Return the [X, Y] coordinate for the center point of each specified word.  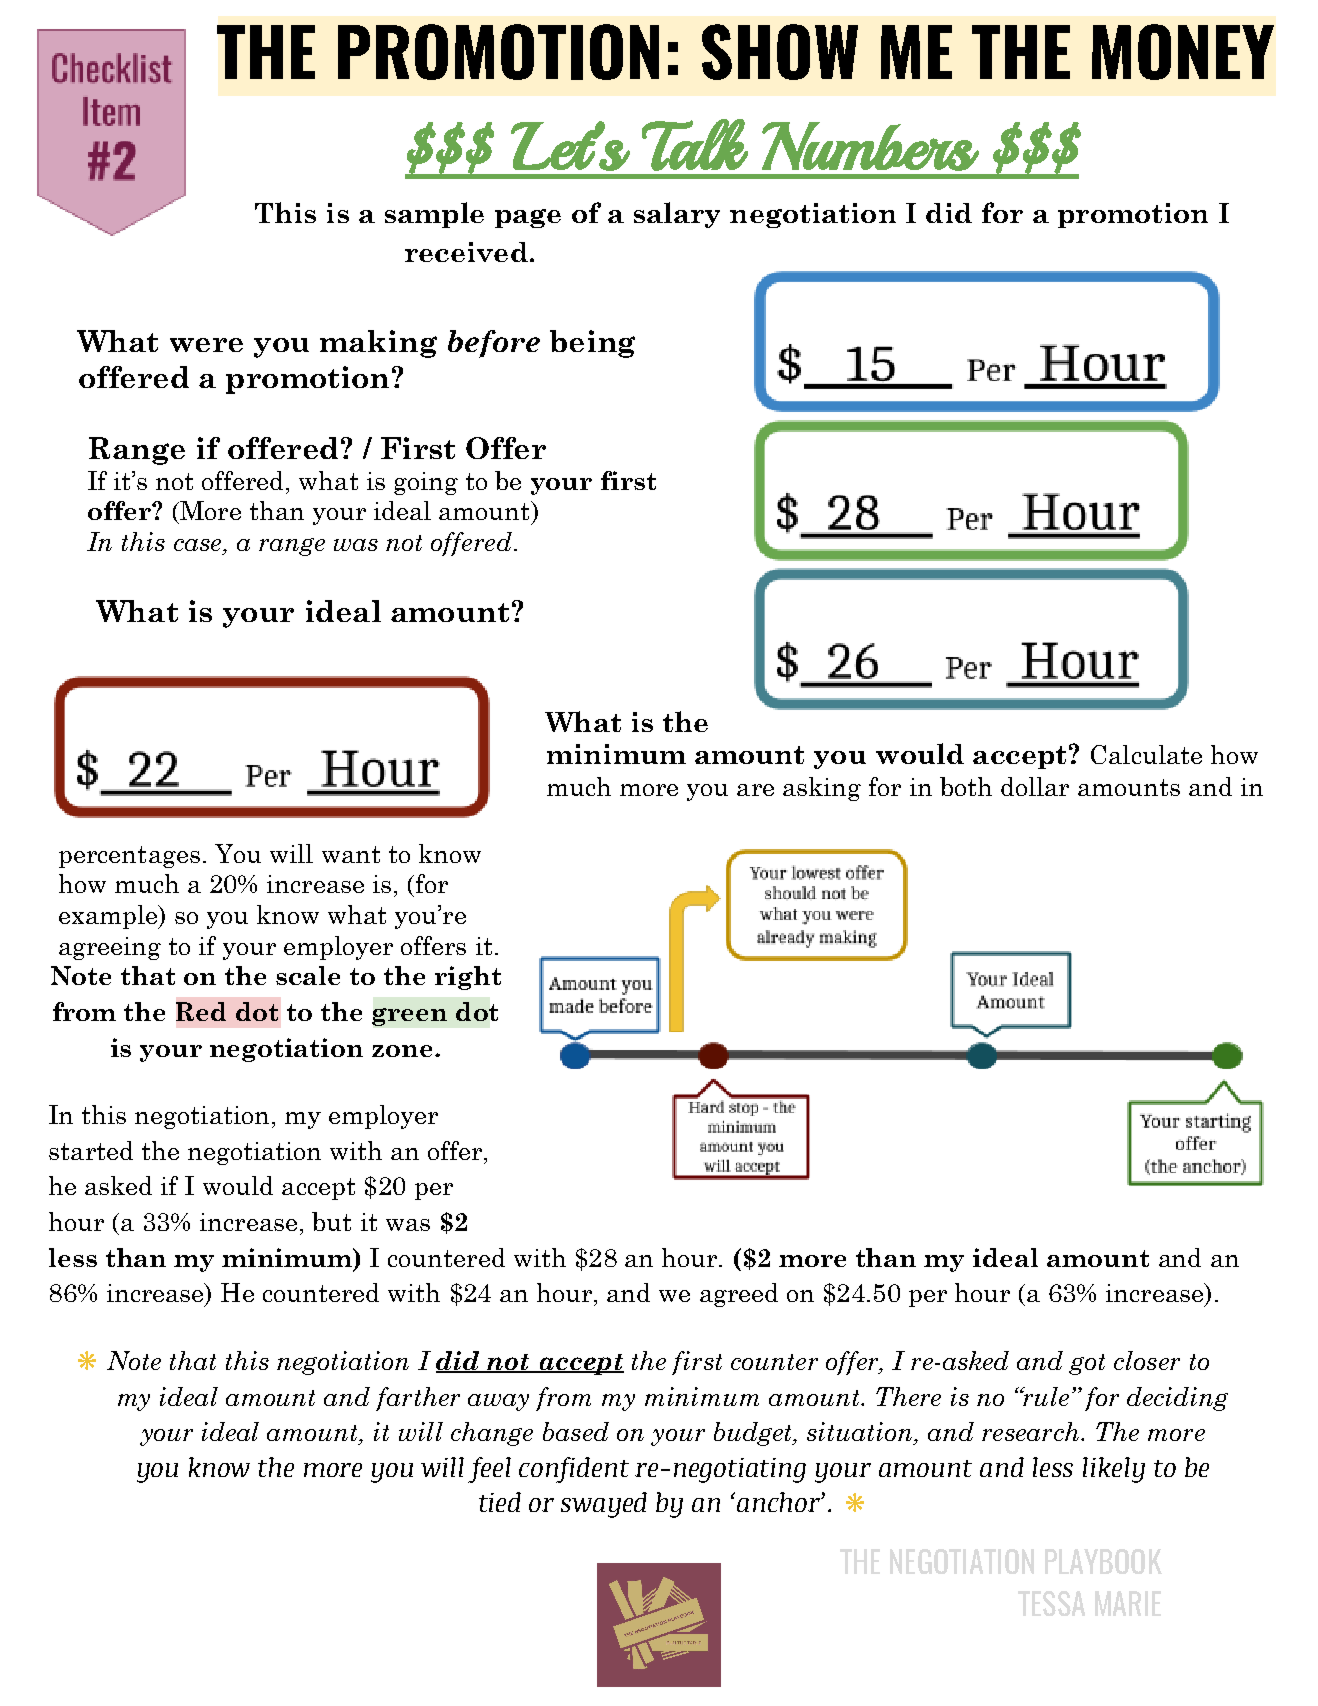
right [468, 978]
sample [434, 215]
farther [418, 1399]
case [199, 545]
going [426, 483]
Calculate [1146, 754]
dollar [1035, 786]
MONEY [1183, 52]
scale [308, 975]
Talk [695, 145]
